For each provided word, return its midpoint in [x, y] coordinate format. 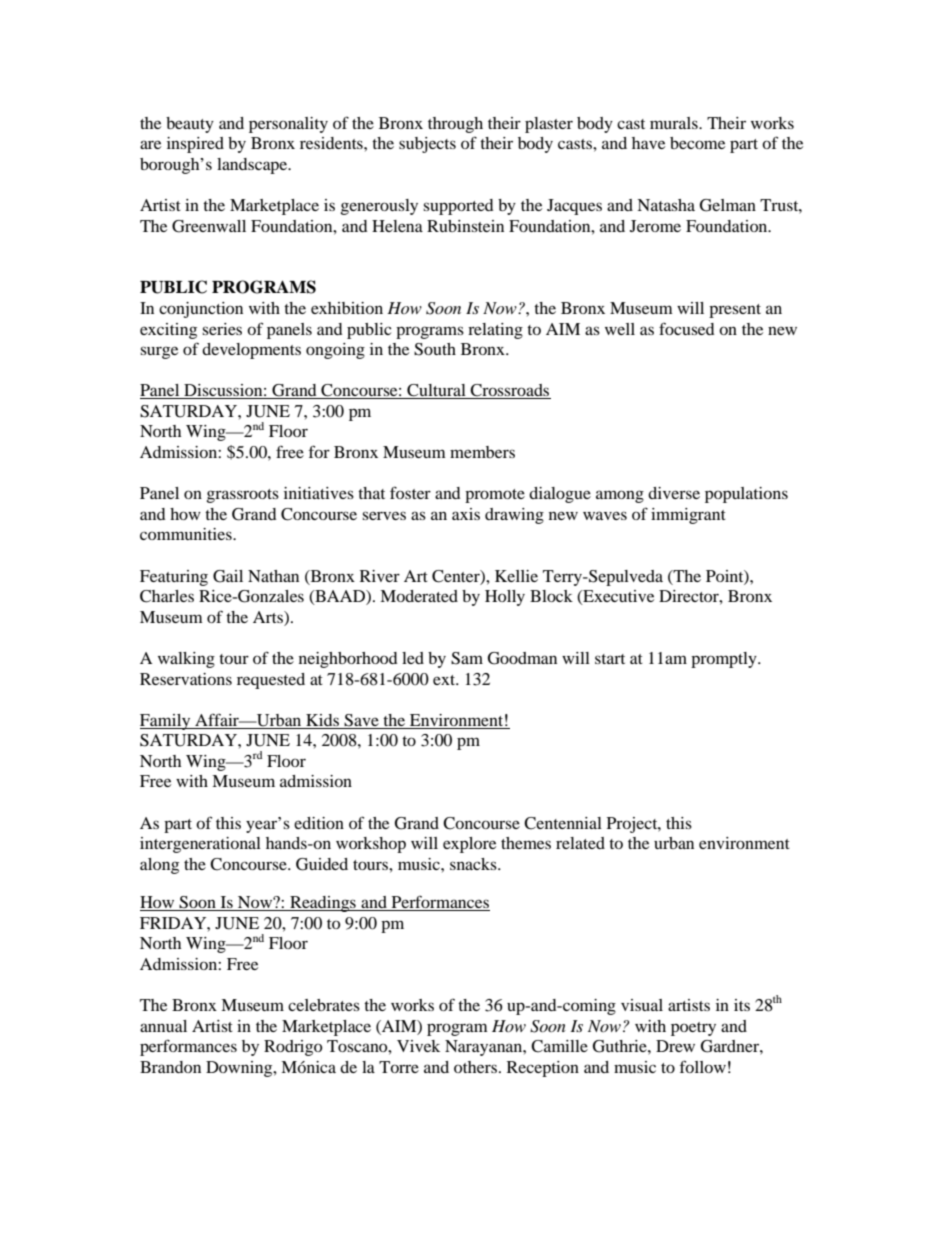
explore [469, 845]
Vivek [418, 1046]
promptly [725, 660]
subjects [427, 145]
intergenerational [200, 845]
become [697, 143]
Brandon [170, 1067]
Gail [228, 576]
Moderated [419, 596]
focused [687, 328]
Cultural [436, 391]
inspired [195, 145]
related [580, 843]
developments [251, 351]
